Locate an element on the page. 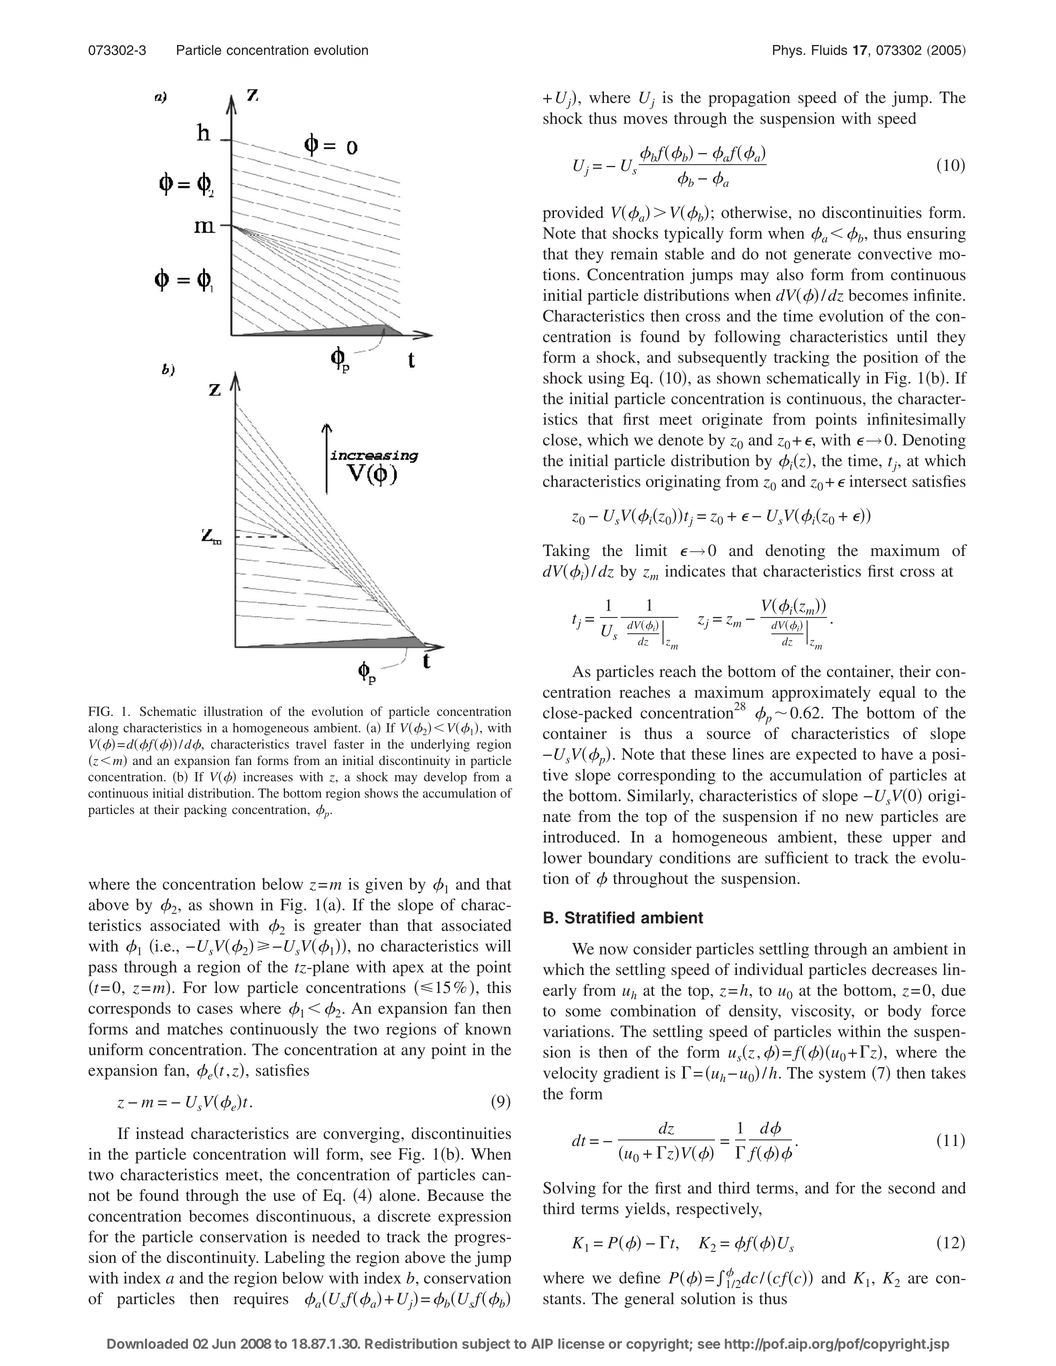 The image size is (1056, 1366). along is located at coordinates (103, 729).
